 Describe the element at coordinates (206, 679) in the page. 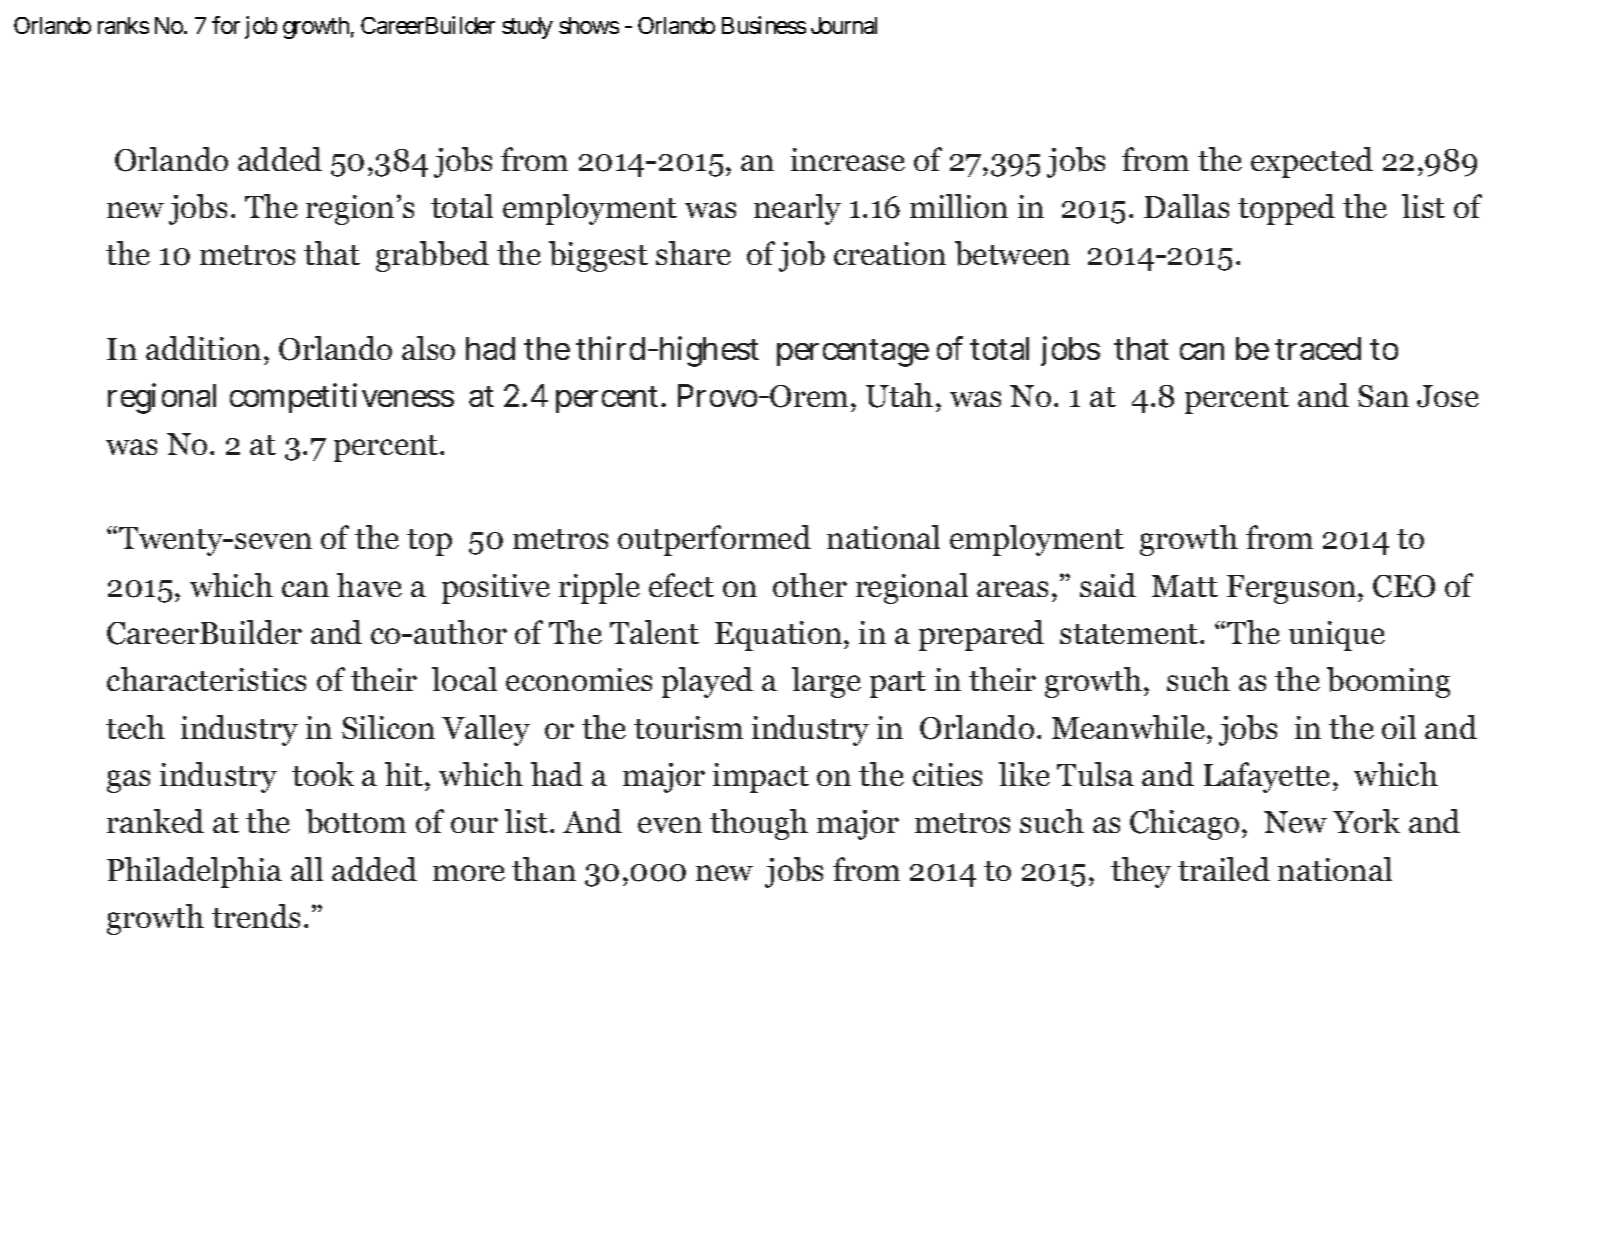

I see `characteristics` at that location.
